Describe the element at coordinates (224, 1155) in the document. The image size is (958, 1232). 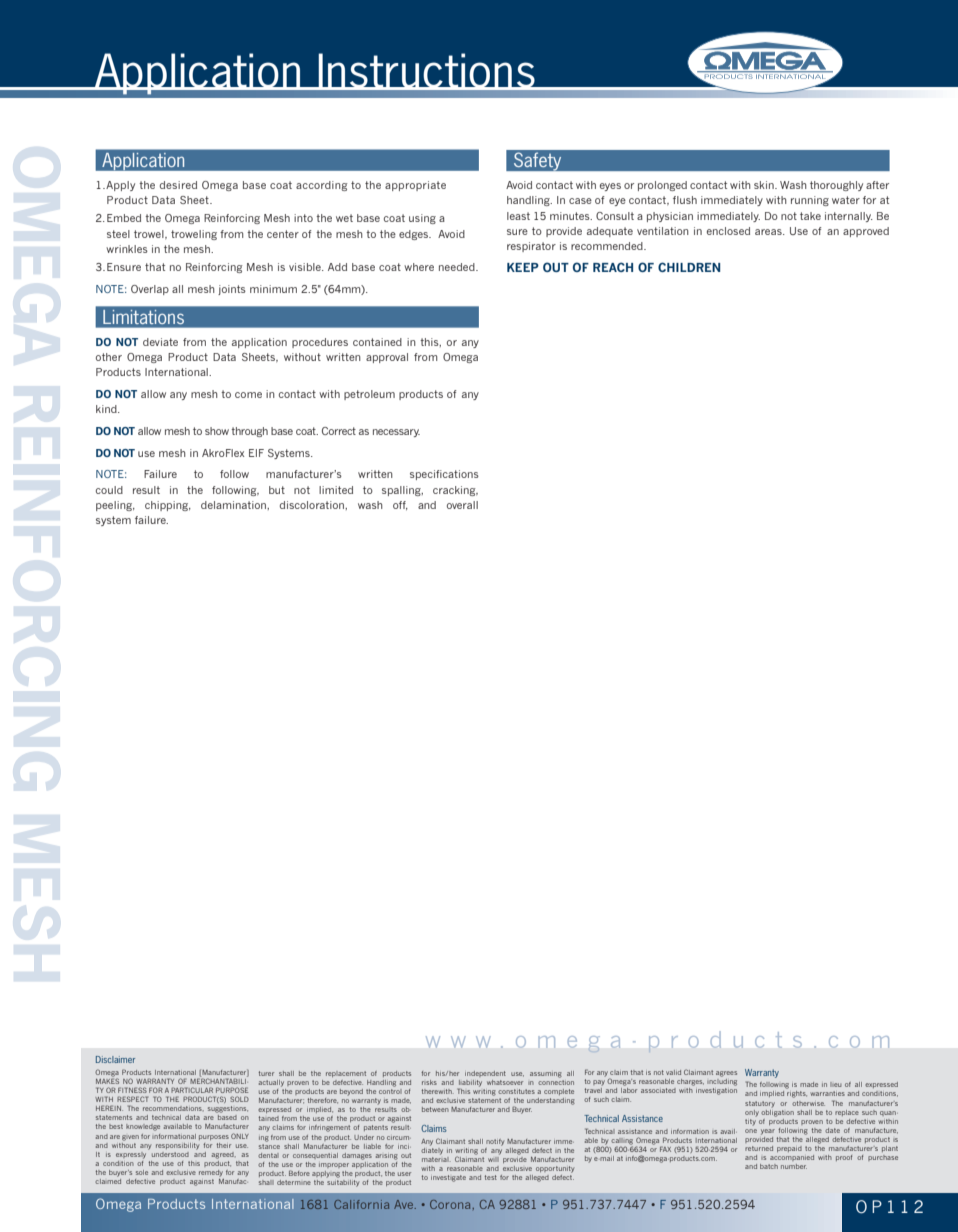
I see `agreed` at that location.
